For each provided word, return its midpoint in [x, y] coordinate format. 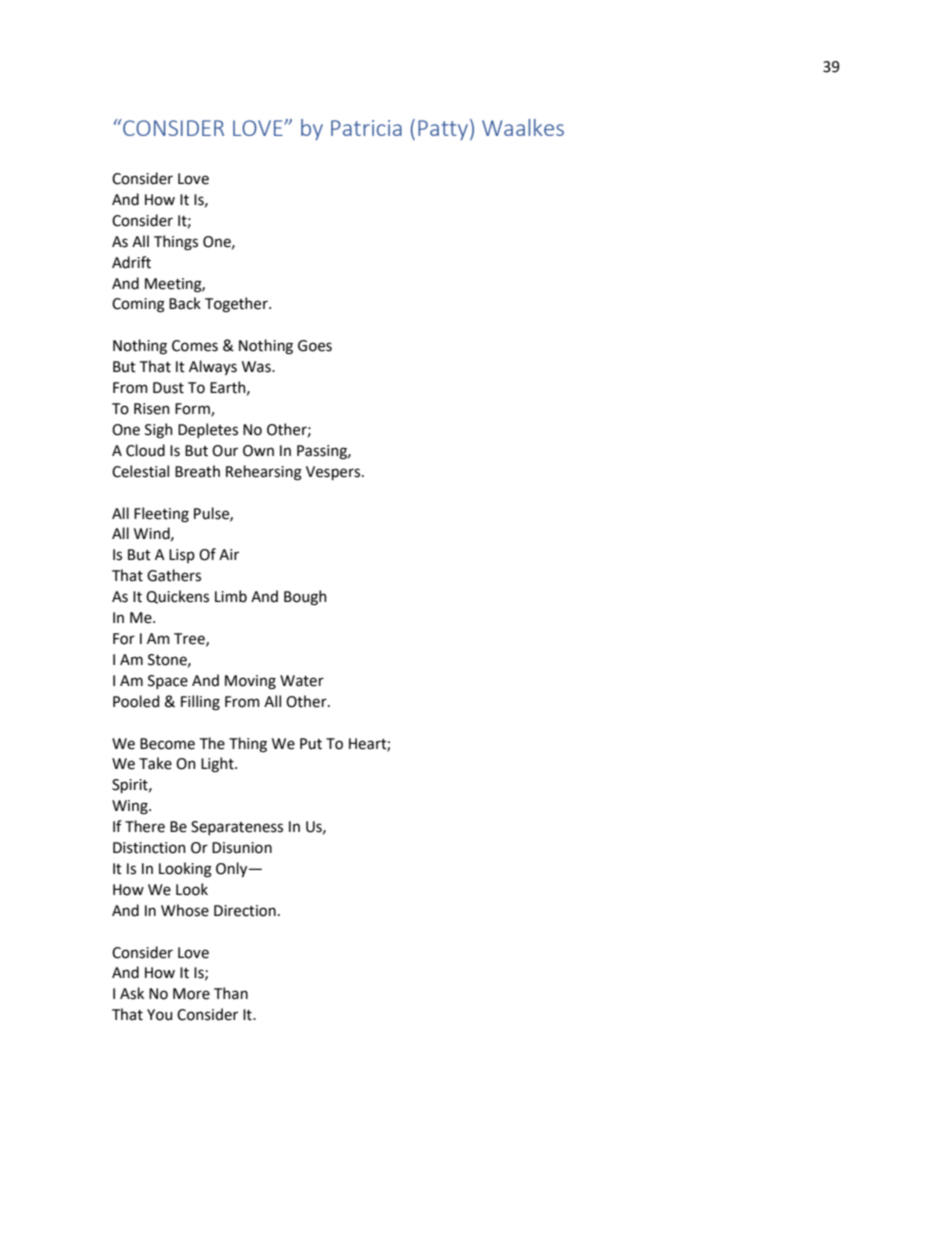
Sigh [159, 431]
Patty [443, 130]
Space [168, 682]
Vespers [334, 473]
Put [311, 744]
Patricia [366, 128]
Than [231, 993]
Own [258, 451]
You [159, 1015]
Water [302, 681]
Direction [245, 911]
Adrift [131, 262]
